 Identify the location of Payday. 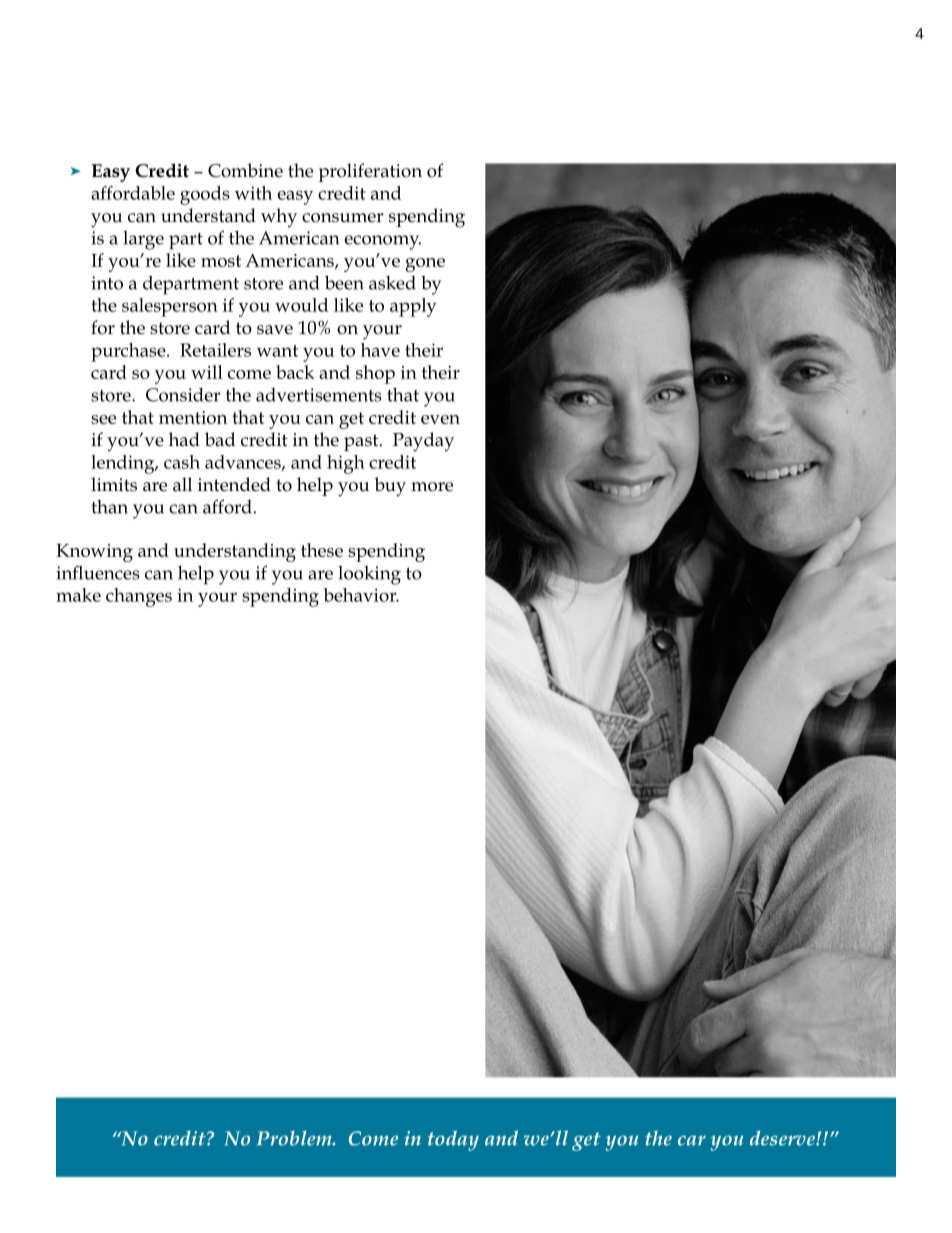
(423, 442).
